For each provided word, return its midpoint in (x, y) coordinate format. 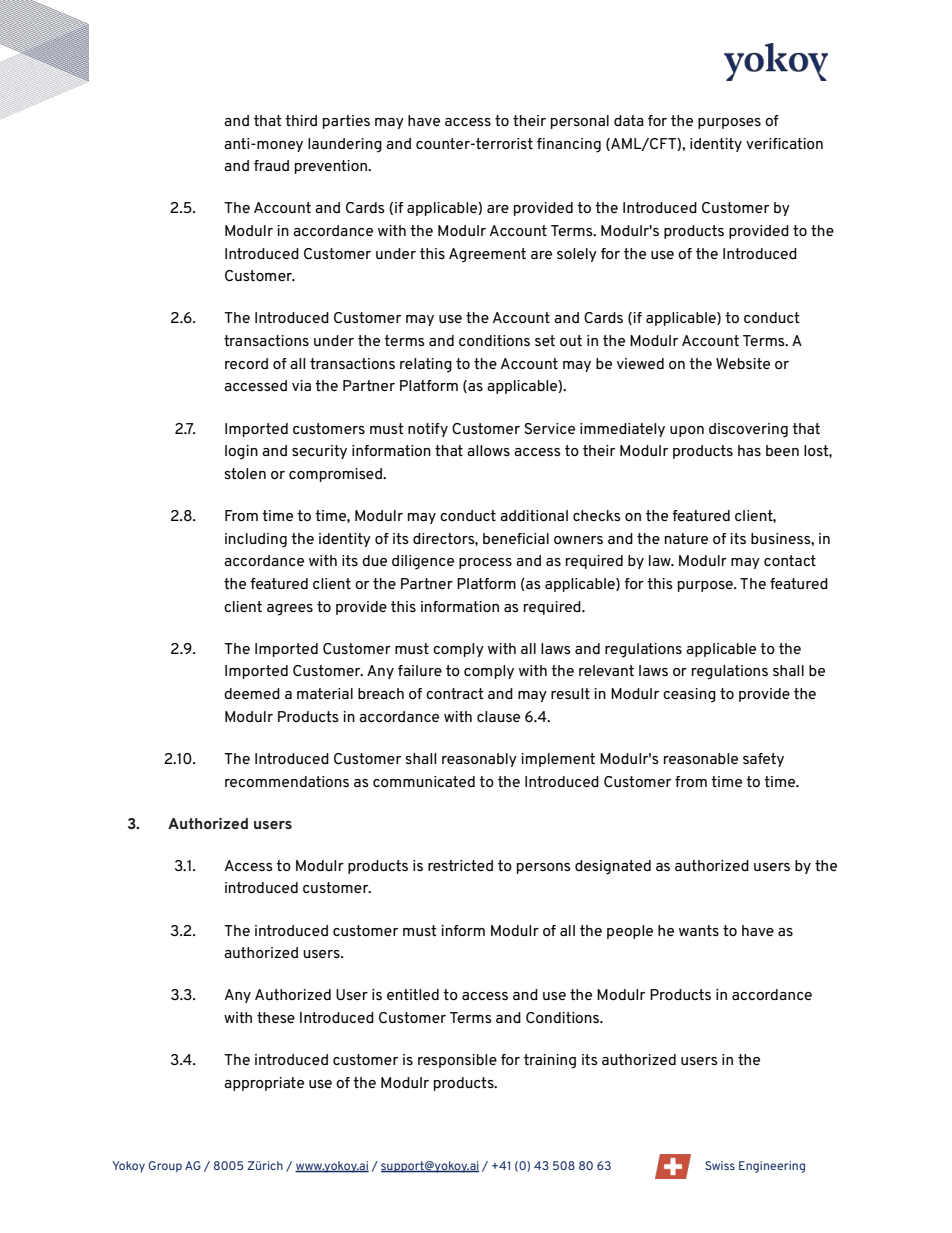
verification (784, 143)
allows (488, 450)
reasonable (701, 758)
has (749, 450)
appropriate (264, 1084)
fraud (271, 165)
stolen (245, 473)
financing (569, 145)
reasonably (479, 760)
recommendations (287, 781)
